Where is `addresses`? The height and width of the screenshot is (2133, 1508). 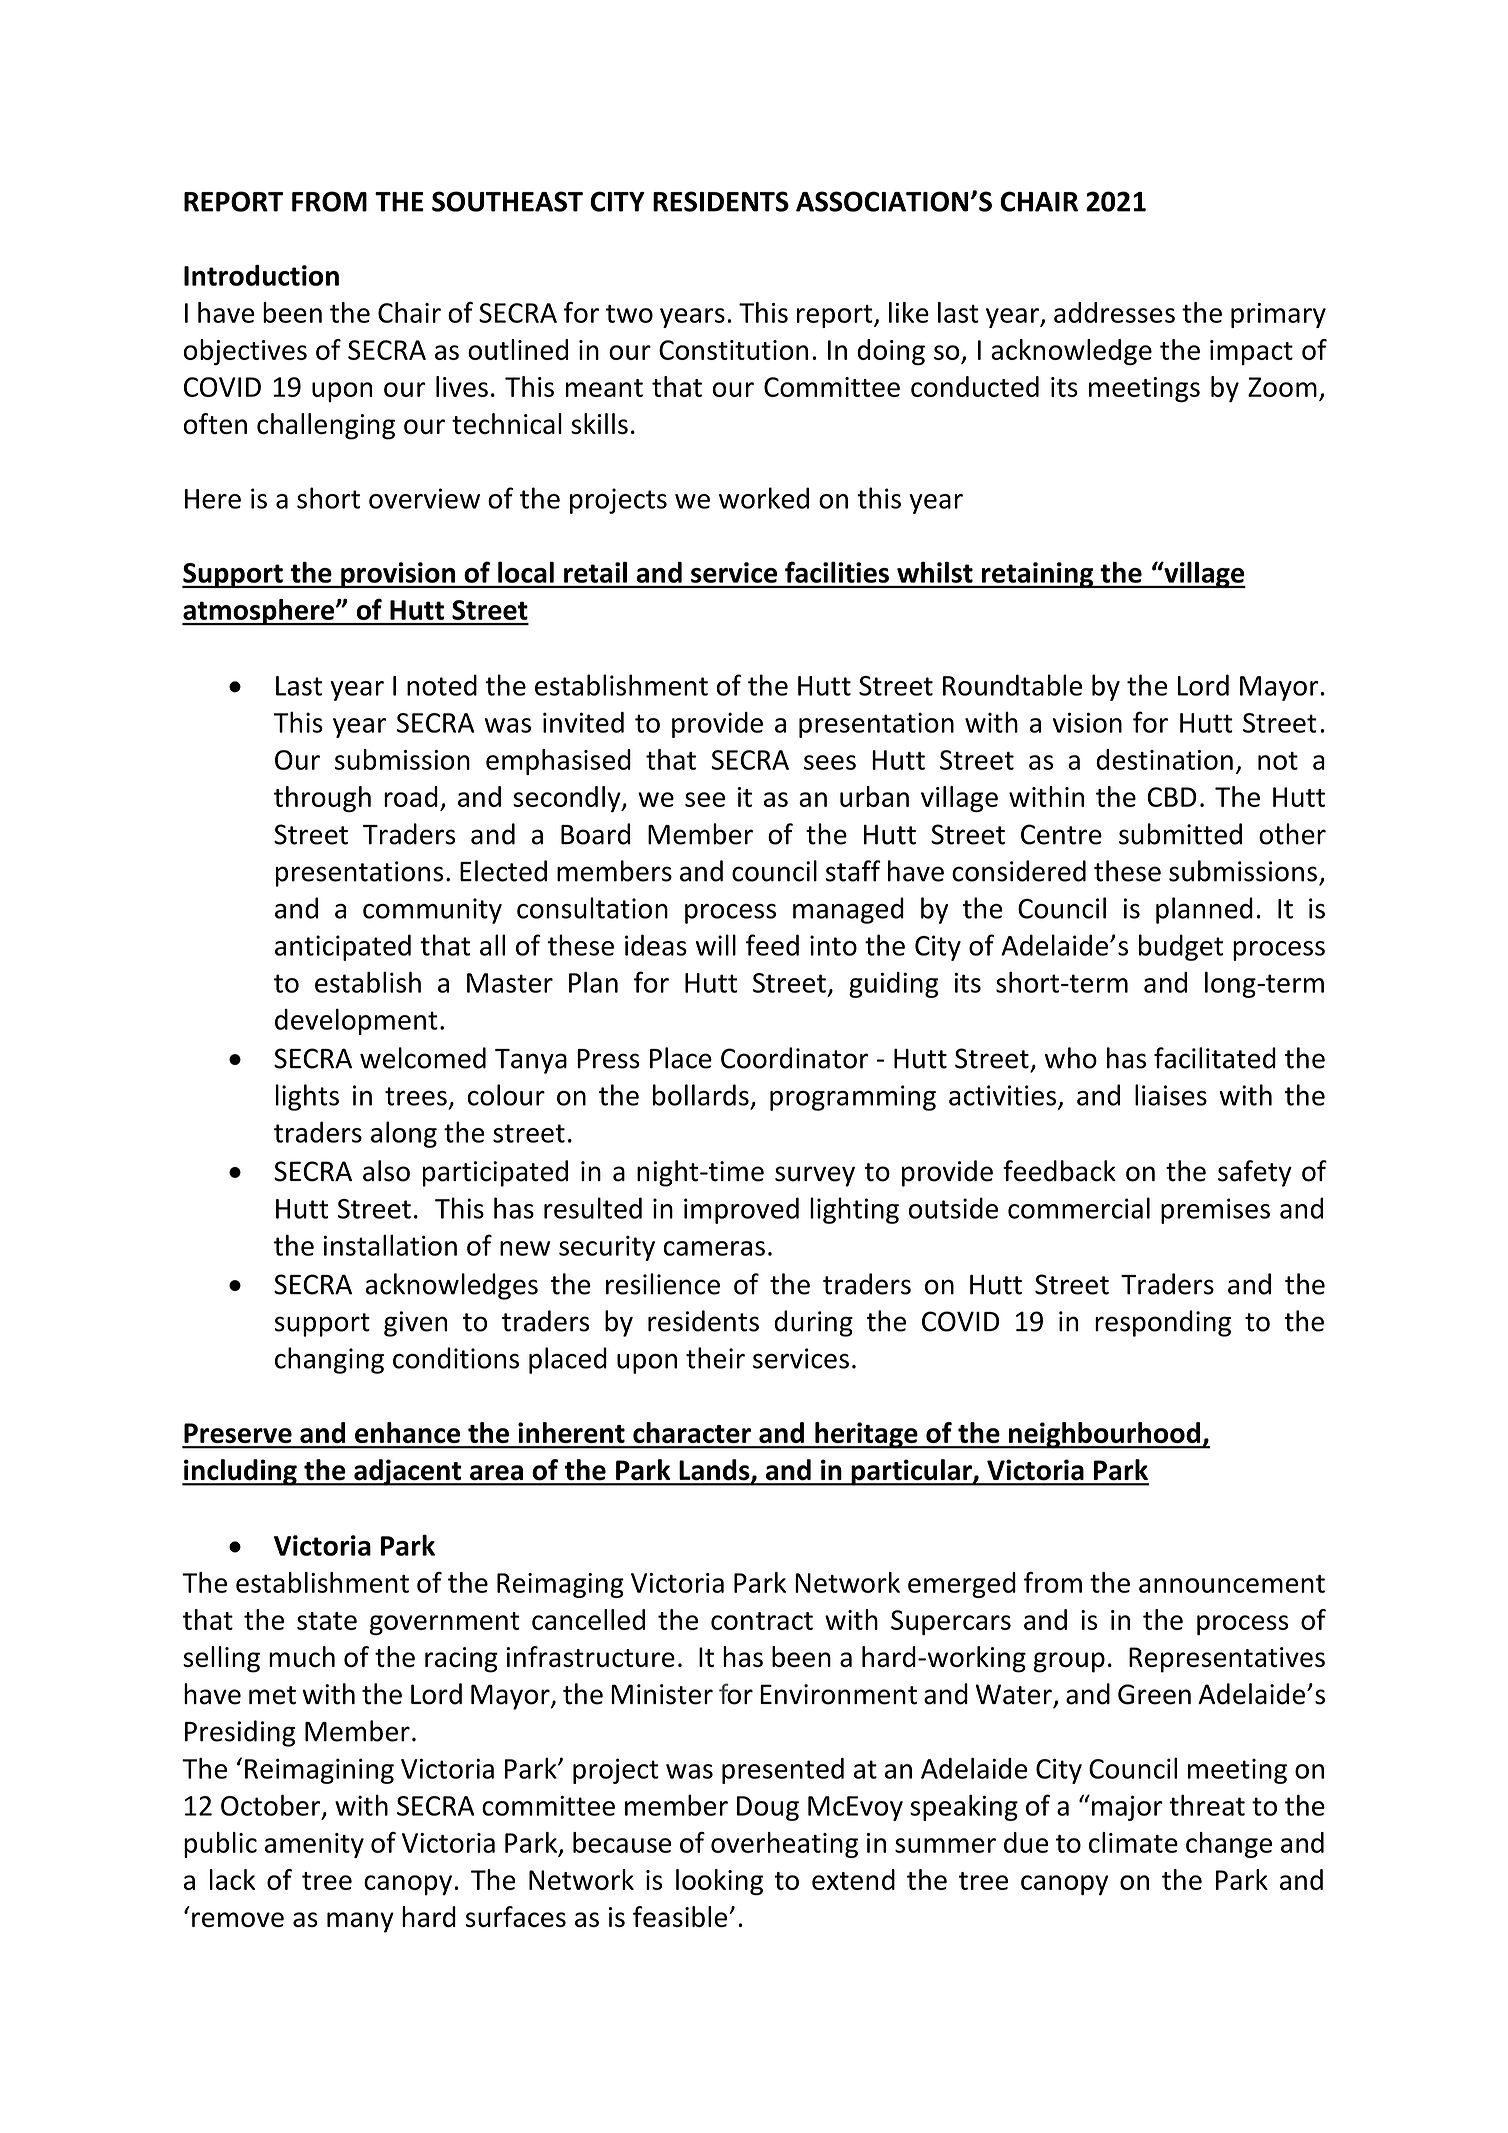
addresses is located at coordinates (1114, 312).
